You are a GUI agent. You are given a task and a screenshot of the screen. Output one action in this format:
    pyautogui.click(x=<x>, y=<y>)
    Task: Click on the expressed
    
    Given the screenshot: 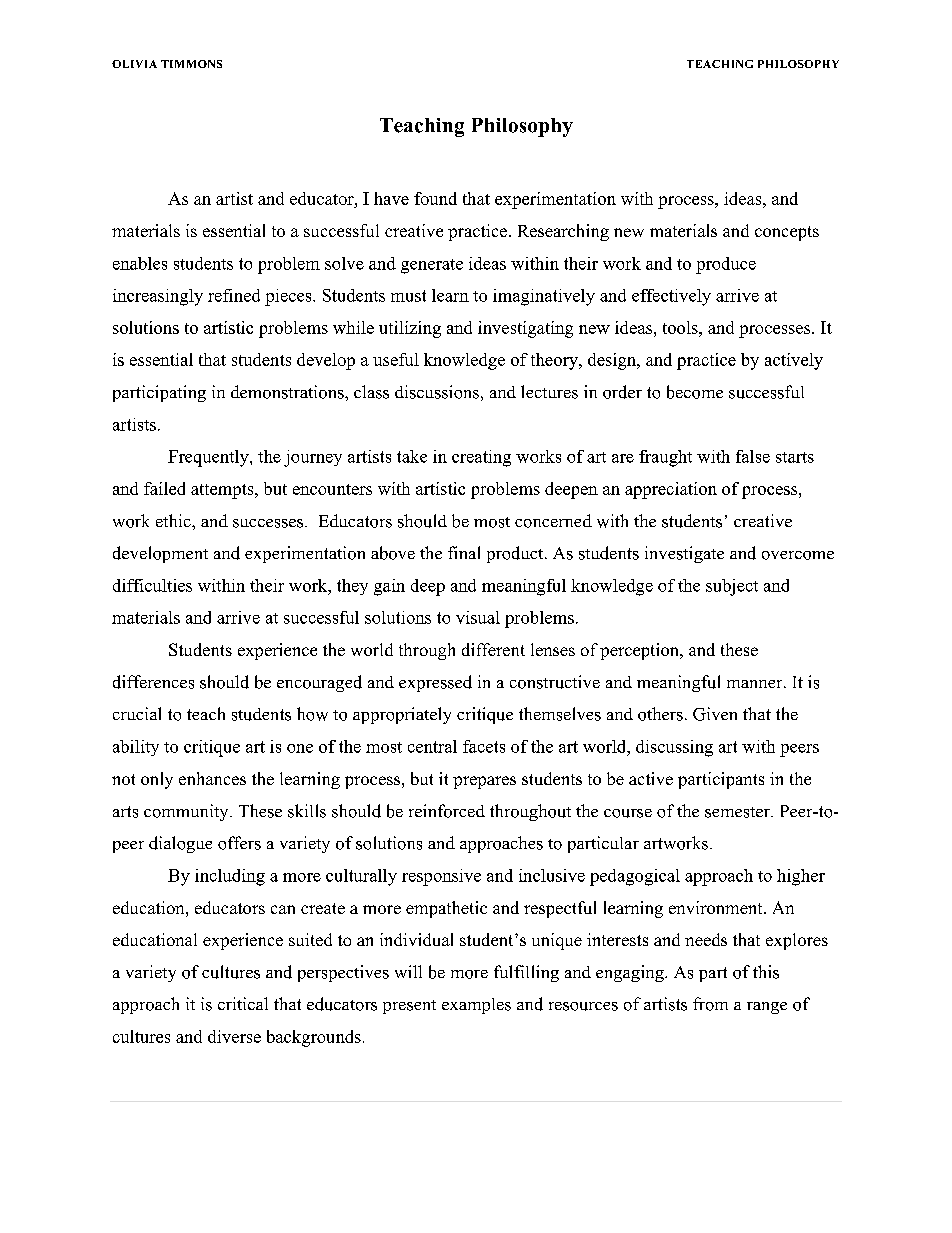 What is the action you would take?
    pyautogui.click(x=435, y=683)
